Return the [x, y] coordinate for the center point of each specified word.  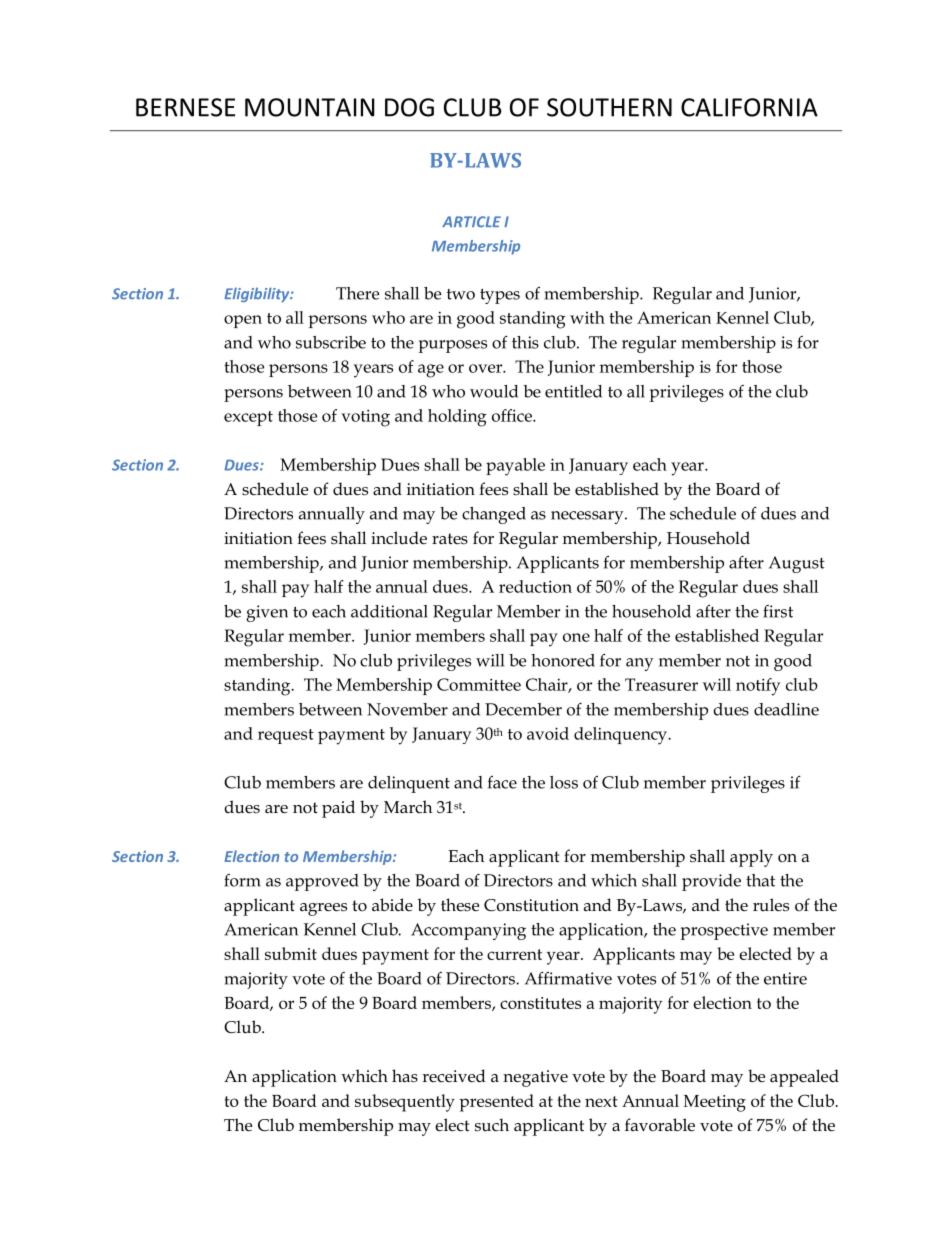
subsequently [405, 1103]
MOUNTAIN [310, 107]
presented [496, 1103]
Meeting [715, 1103]
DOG [409, 107]
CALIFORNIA [749, 107]
